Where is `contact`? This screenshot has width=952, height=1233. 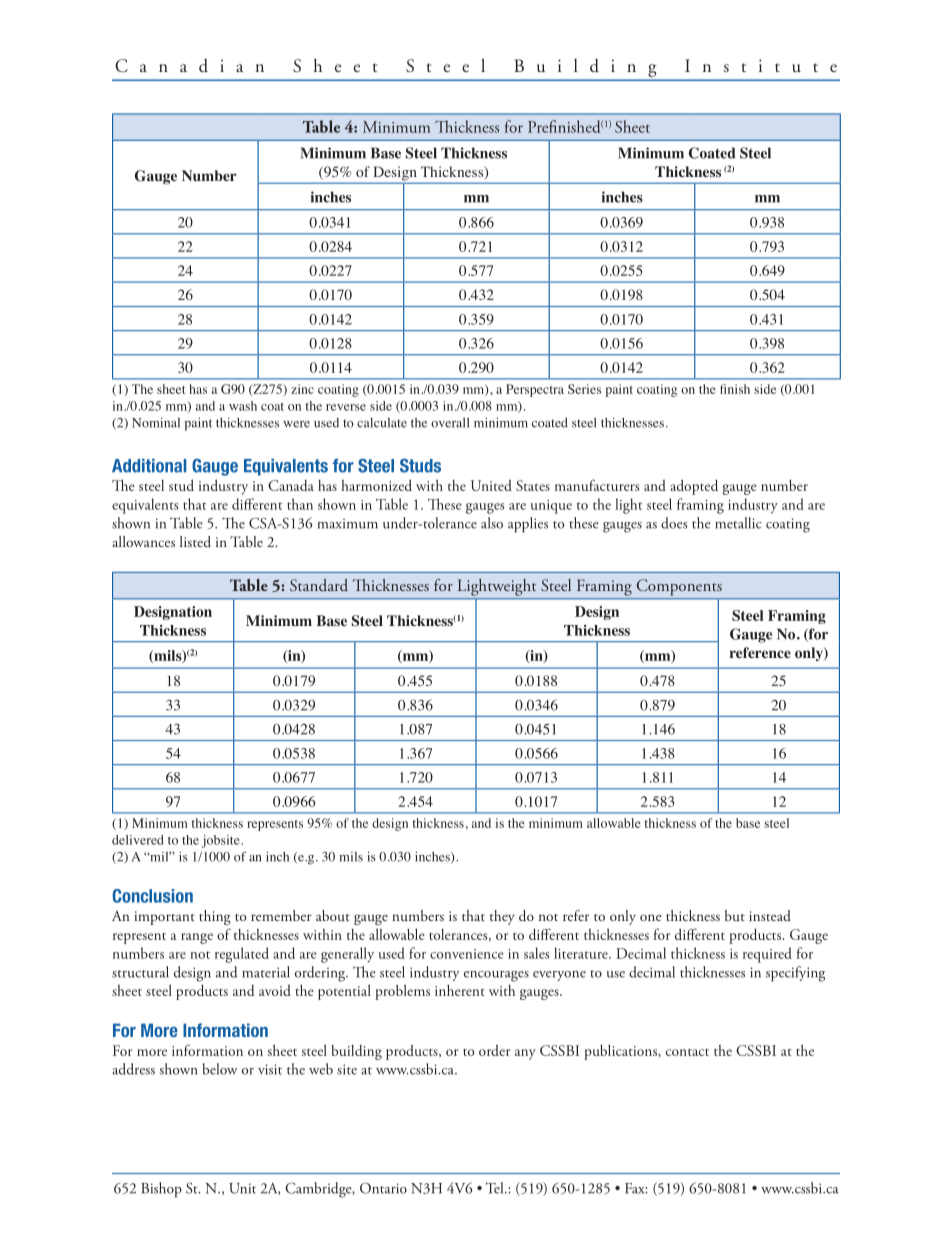
contact is located at coordinates (687, 1052).
